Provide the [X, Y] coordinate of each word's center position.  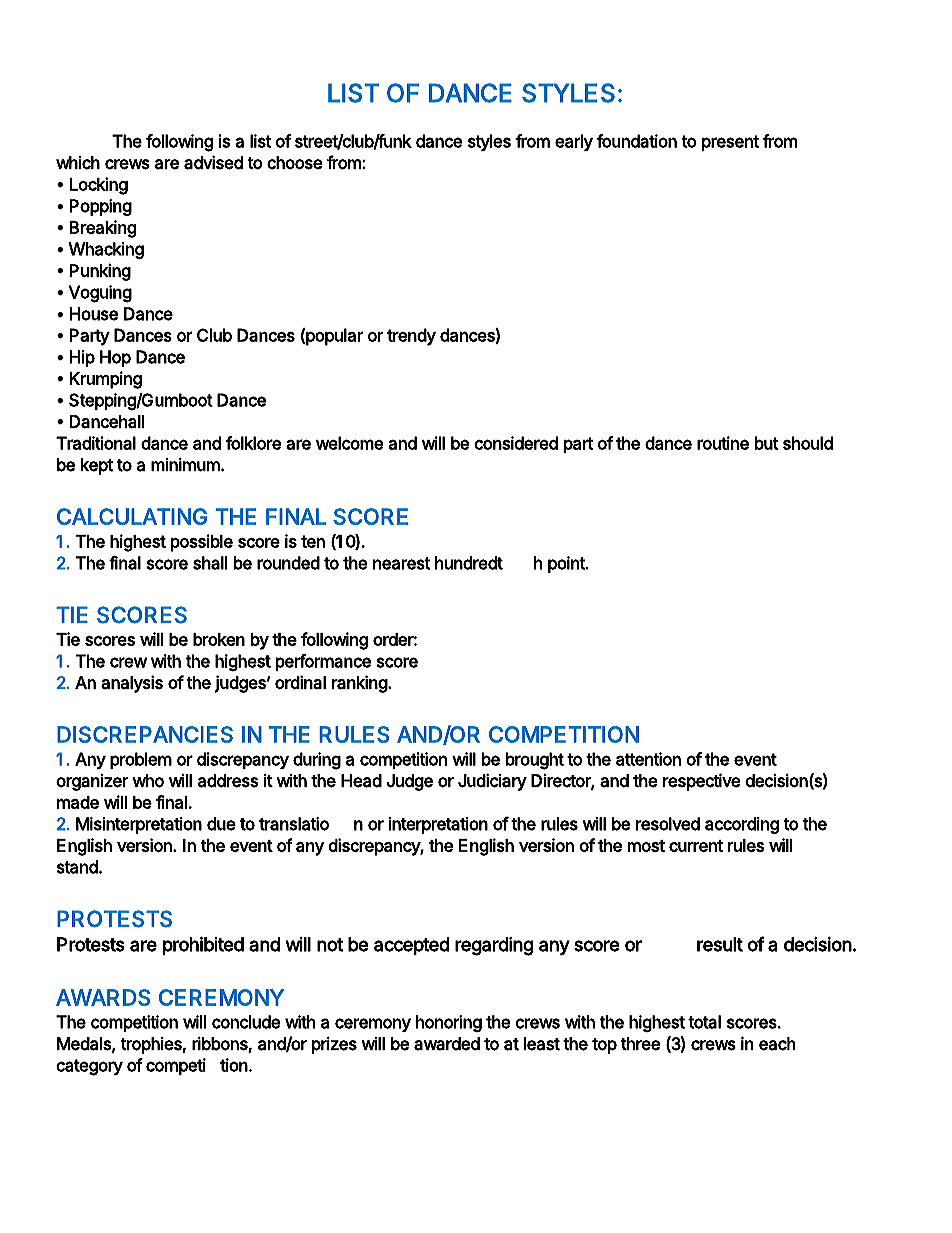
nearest [401, 563]
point [567, 564]
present [730, 143]
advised [213, 162]
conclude [246, 1022]
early [574, 142]
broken [219, 639]
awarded [447, 1044]
